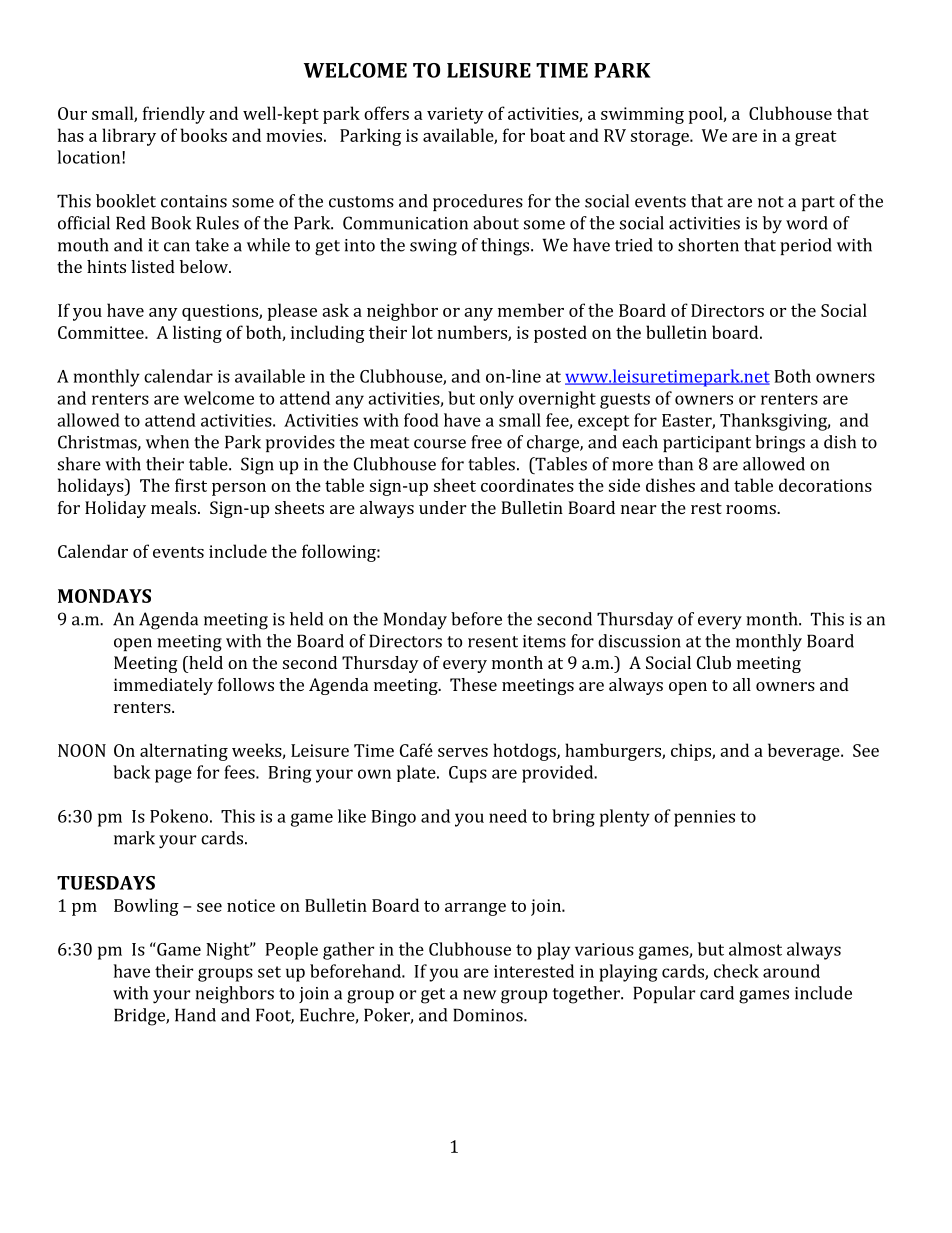 This screenshot has height=1233, width=952. I want to click on when, so click(167, 442).
